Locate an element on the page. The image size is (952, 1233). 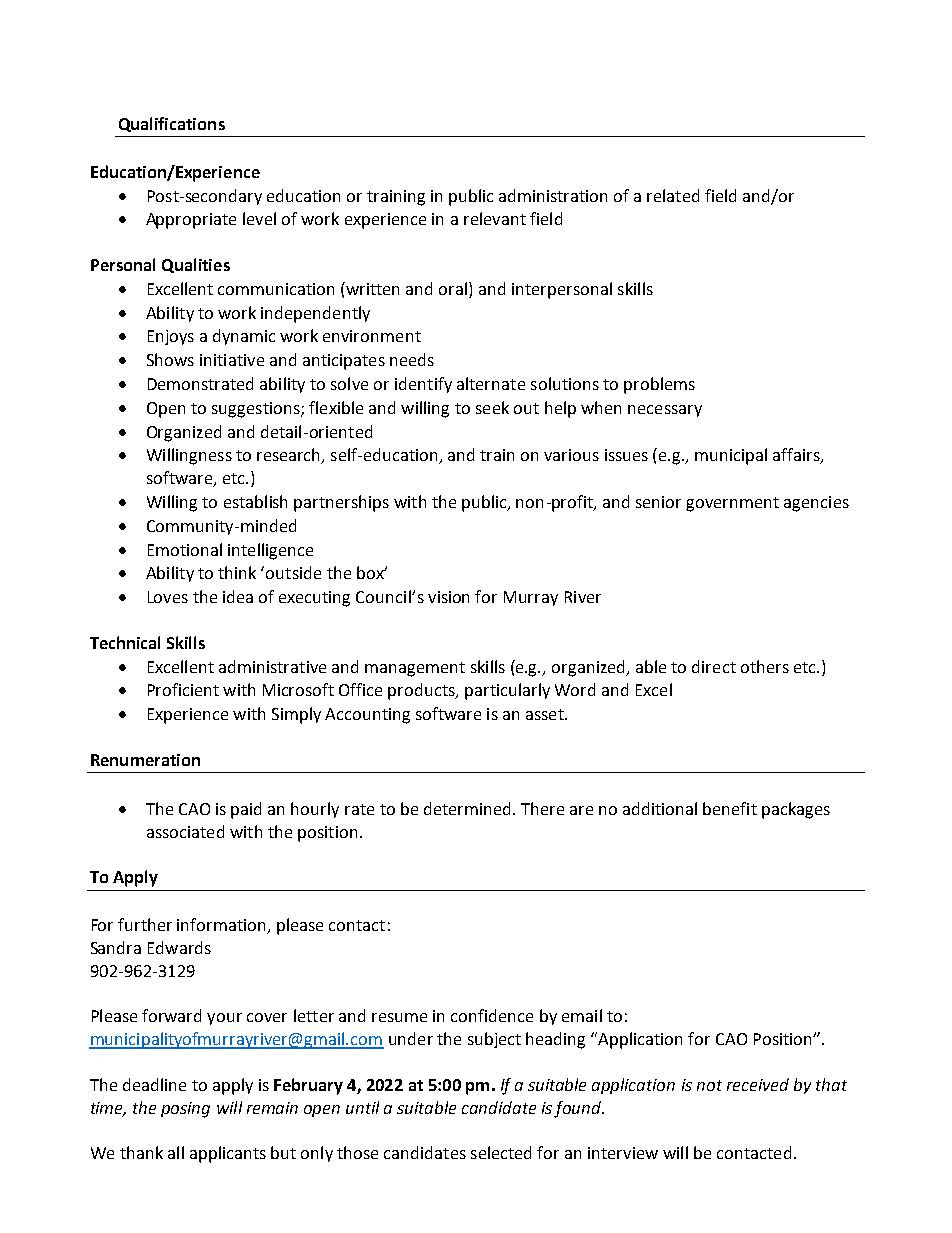
received is located at coordinates (758, 1084).
